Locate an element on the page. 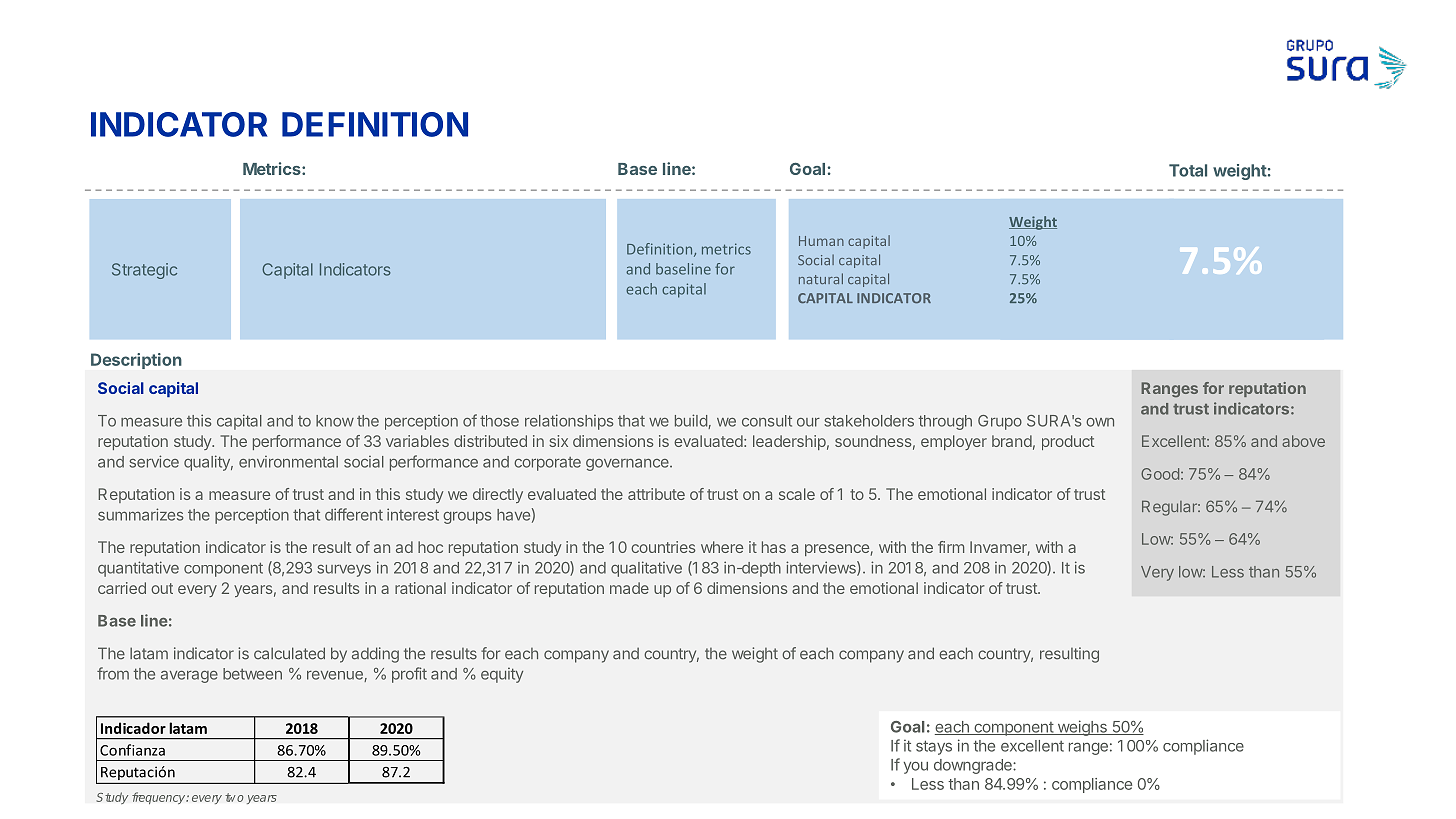  Good is located at coordinates (1160, 474).
